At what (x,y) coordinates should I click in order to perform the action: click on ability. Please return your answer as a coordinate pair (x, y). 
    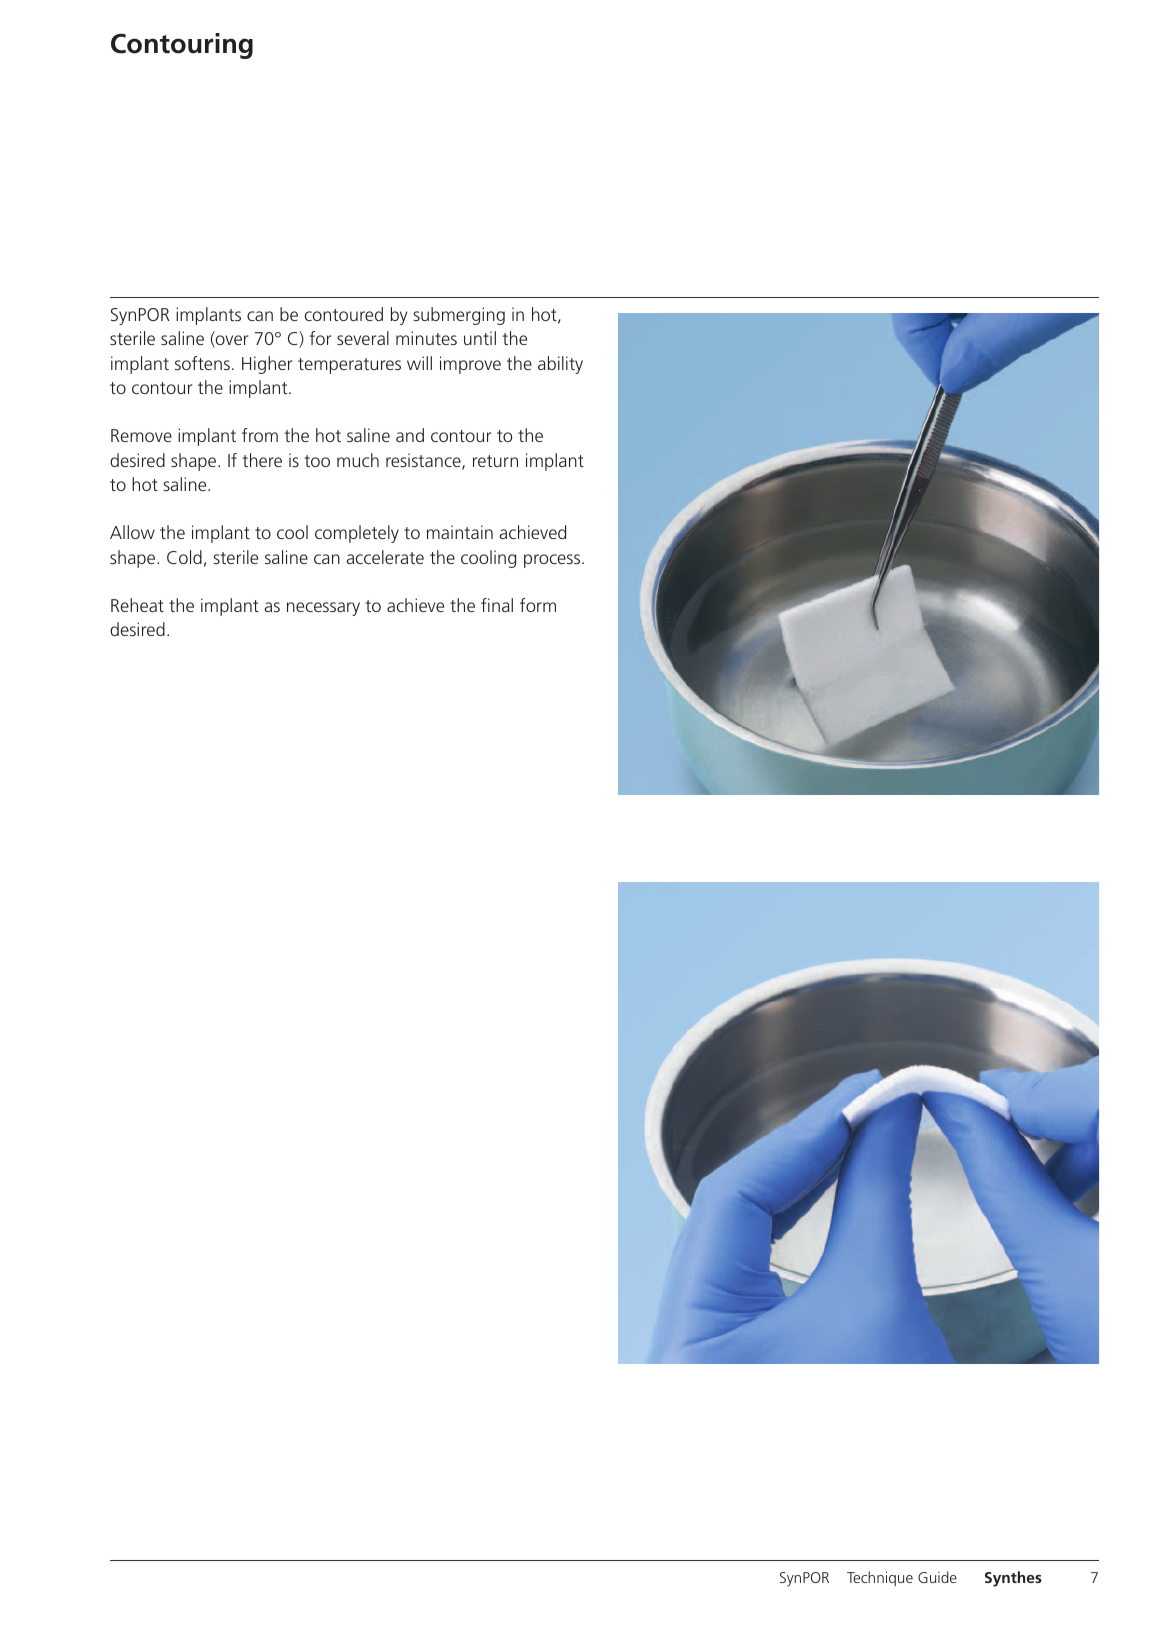
    Looking at the image, I should click on (560, 365).
